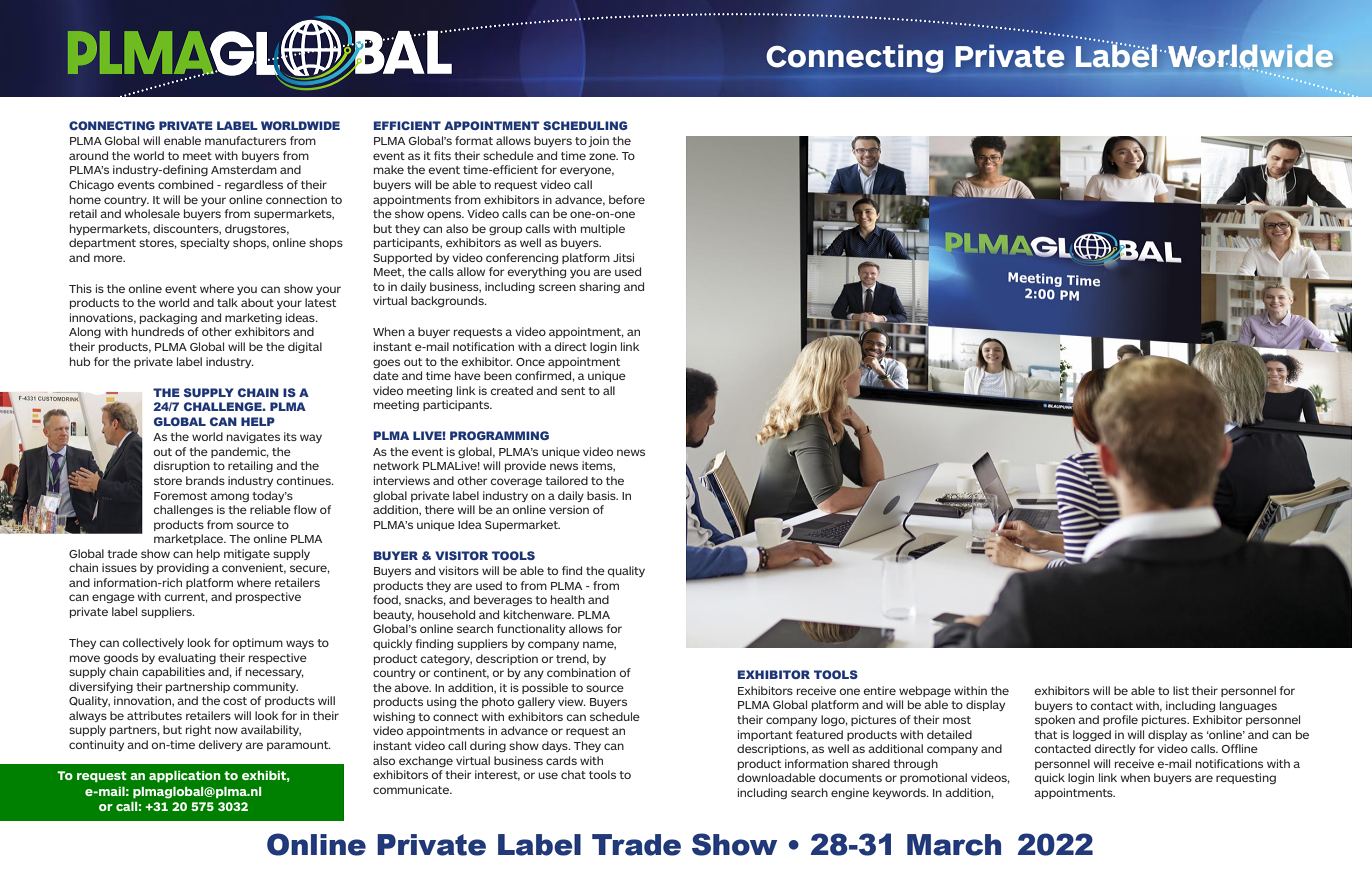  Describe the element at coordinates (530, 362) in the image. I see `Once` at that location.
